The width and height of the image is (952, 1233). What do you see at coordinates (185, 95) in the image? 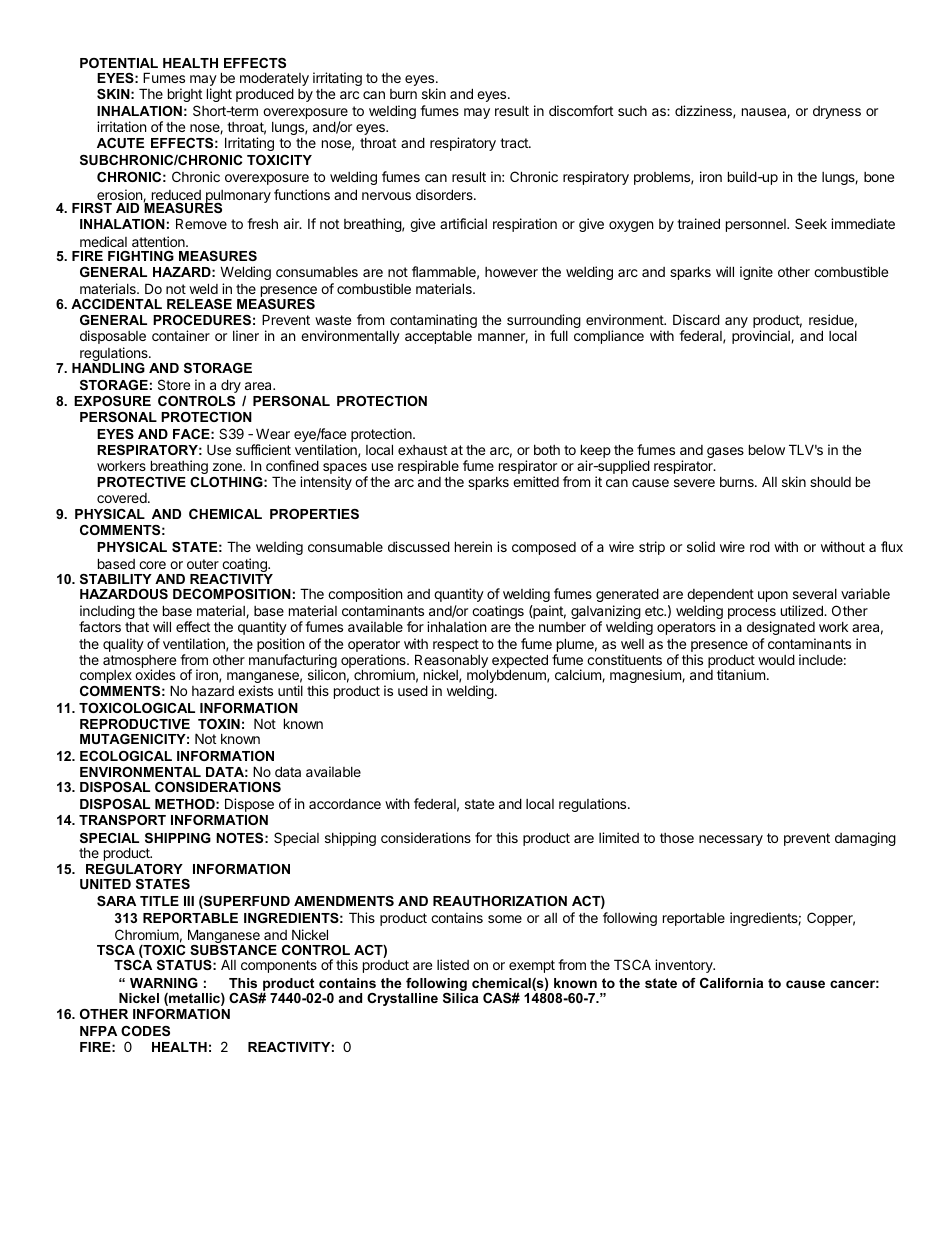
I see `bright` at bounding box center [185, 95].
